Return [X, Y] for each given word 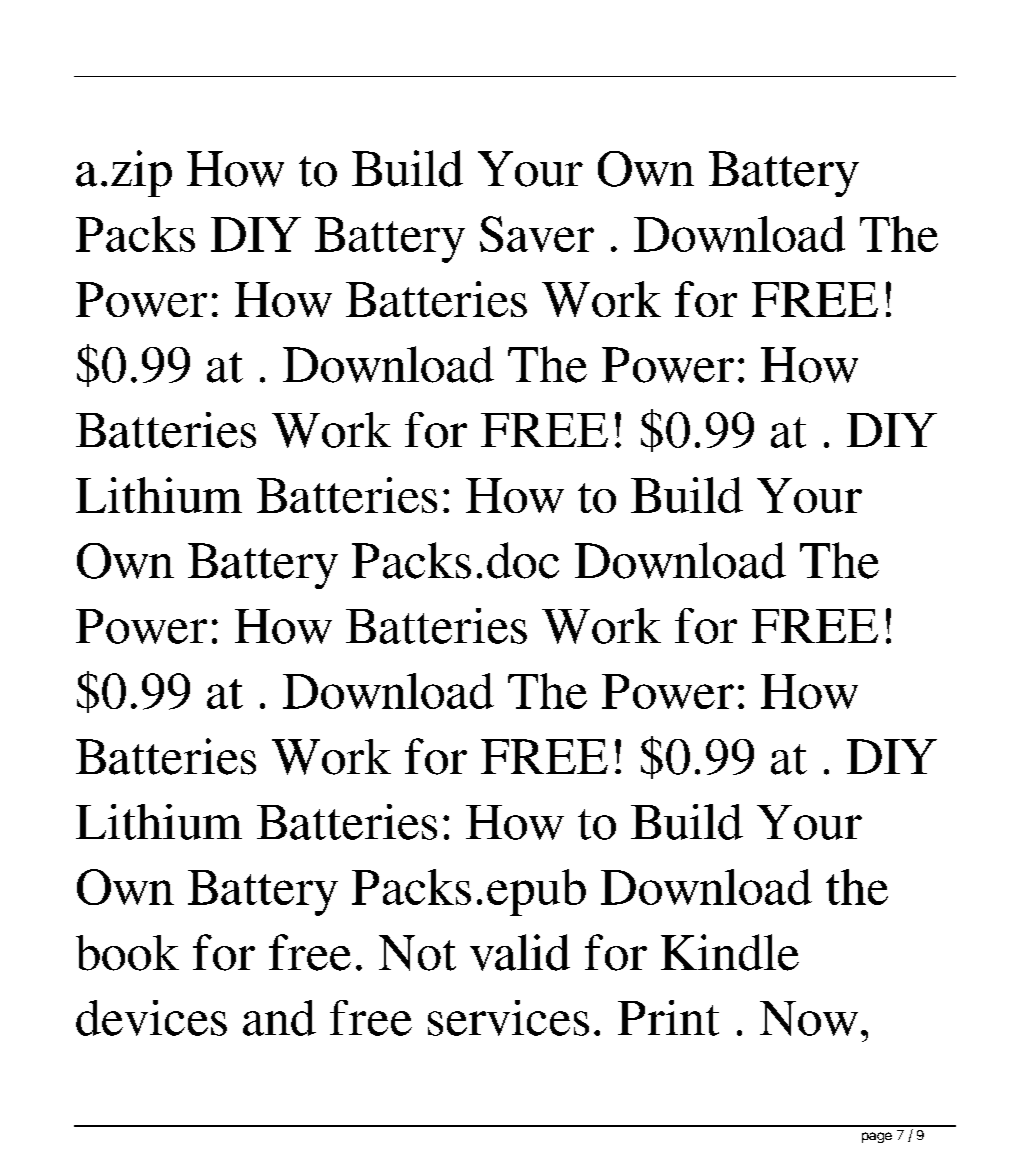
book [127, 953]
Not [417, 953]
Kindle [730, 952]
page [877, 1137]
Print [668, 1018]
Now [809, 1018]
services [508, 1018]
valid [520, 952]
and [279, 1018]
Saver [537, 234]
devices [151, 1018]
